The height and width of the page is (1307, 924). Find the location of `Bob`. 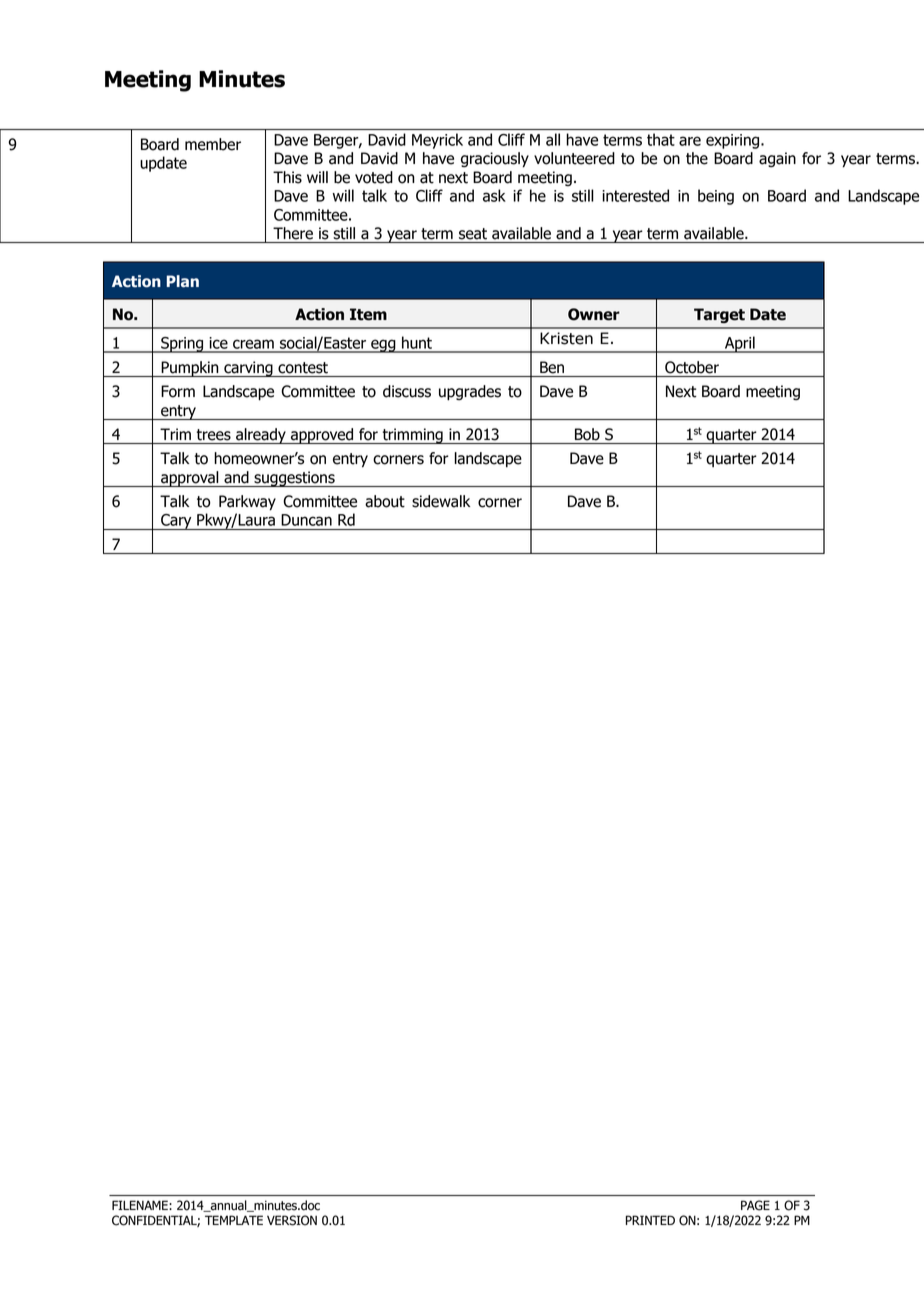

Bob is located at coordinates (587, 434).
